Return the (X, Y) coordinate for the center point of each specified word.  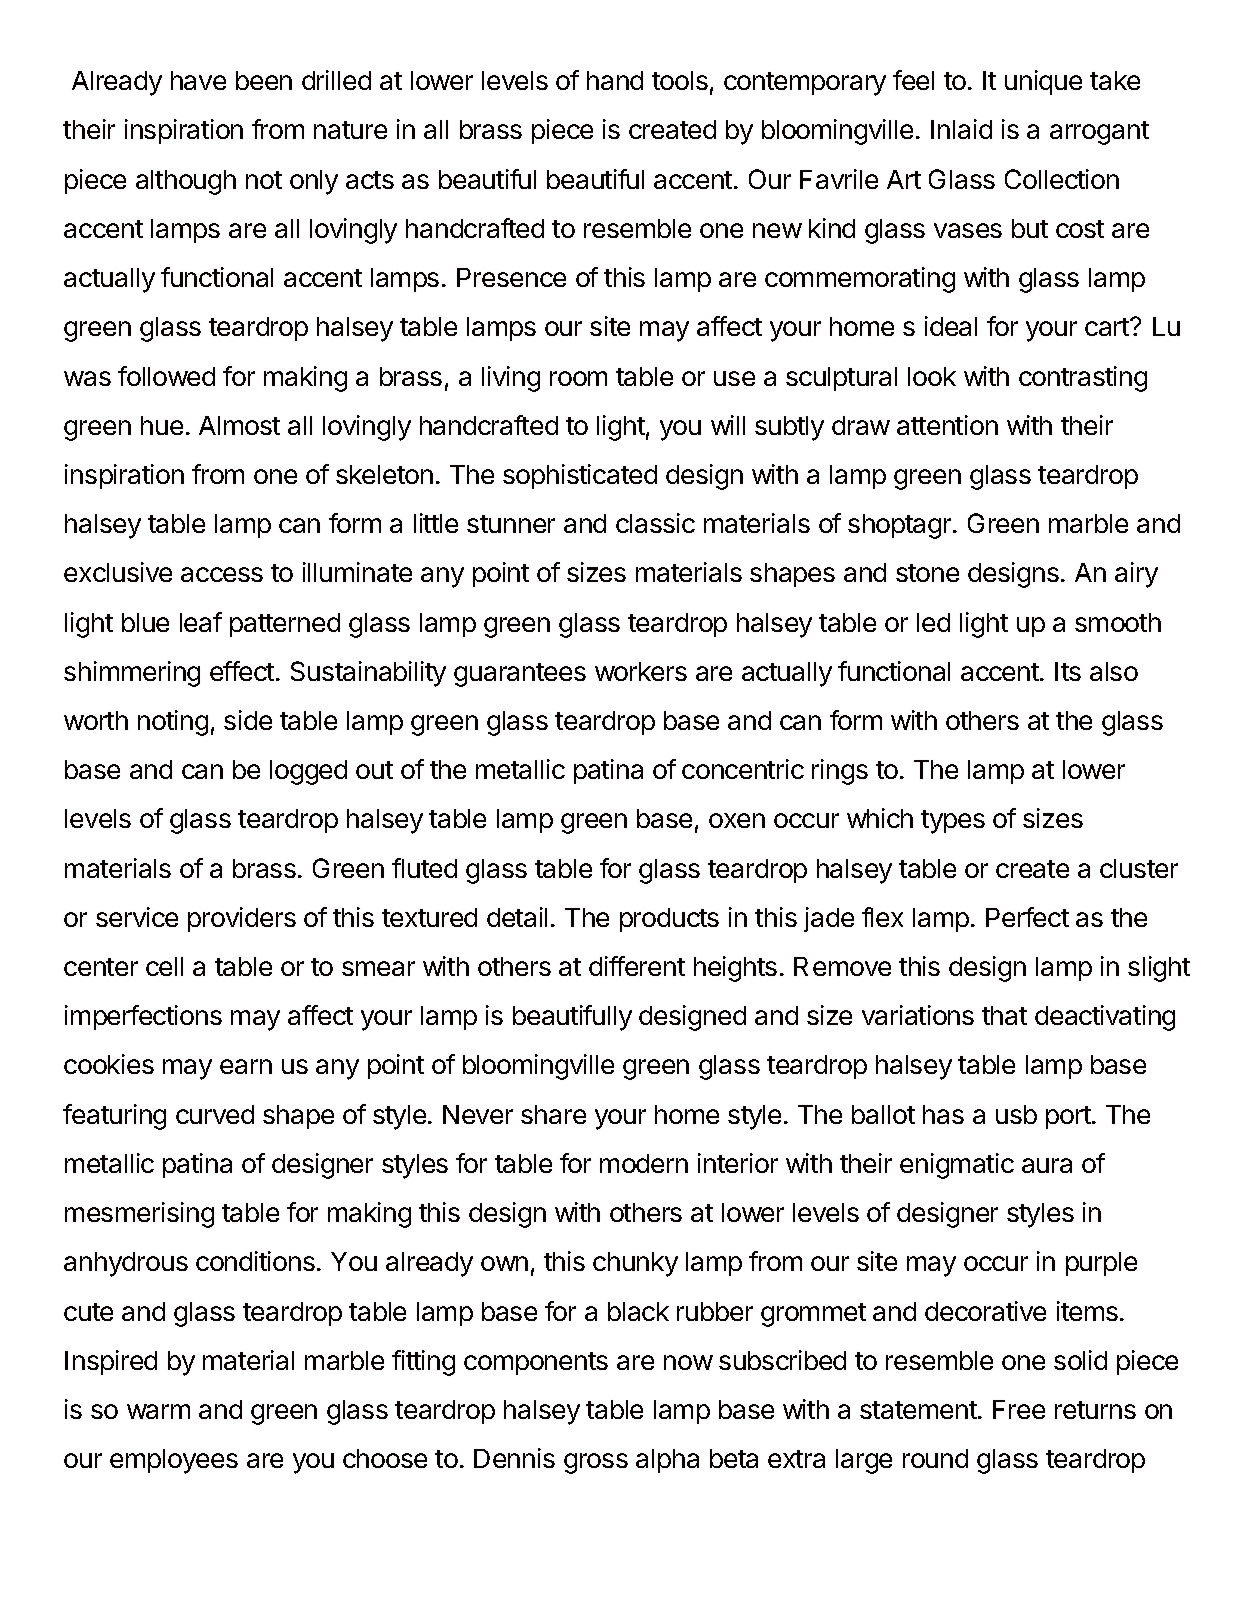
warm (158, 1411)
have (198, 80)
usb (1016, 1114)
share (553, 1114)
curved (215, 1114)
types (953, 822)
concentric (743, 769)
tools (680, 80)
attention (947, 425)
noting (173, 723)
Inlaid (961, 129)
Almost (239, 425)
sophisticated (580, 476)
